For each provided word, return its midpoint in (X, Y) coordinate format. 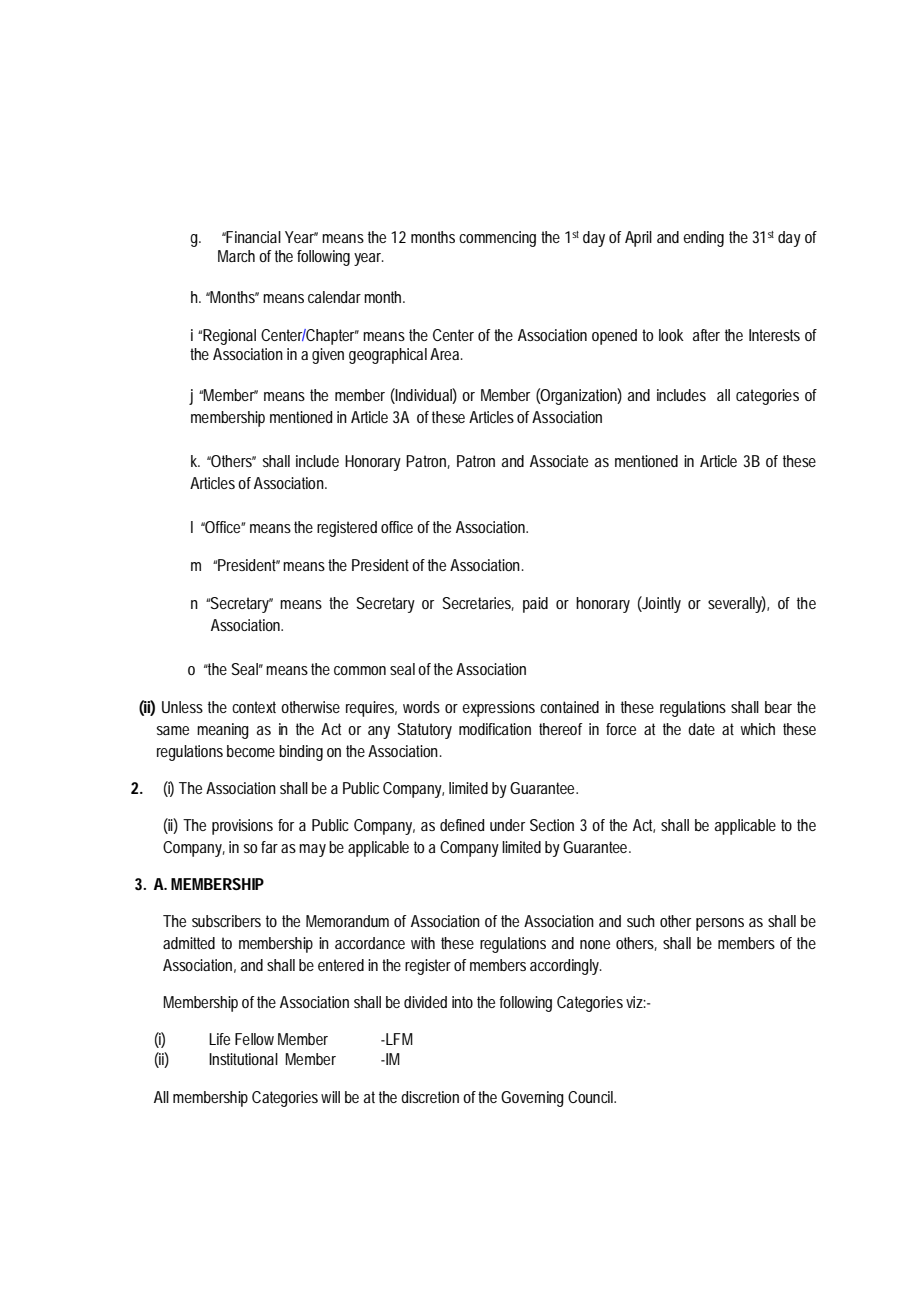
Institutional (243, 1059)
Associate (559, 461)
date (701, 729)
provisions (242, 827)
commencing (497, 239)
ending (703, 239)
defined (462, 825)
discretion (430, 1097)
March (236, 256)
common (360, 670)
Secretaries (478, 604)
